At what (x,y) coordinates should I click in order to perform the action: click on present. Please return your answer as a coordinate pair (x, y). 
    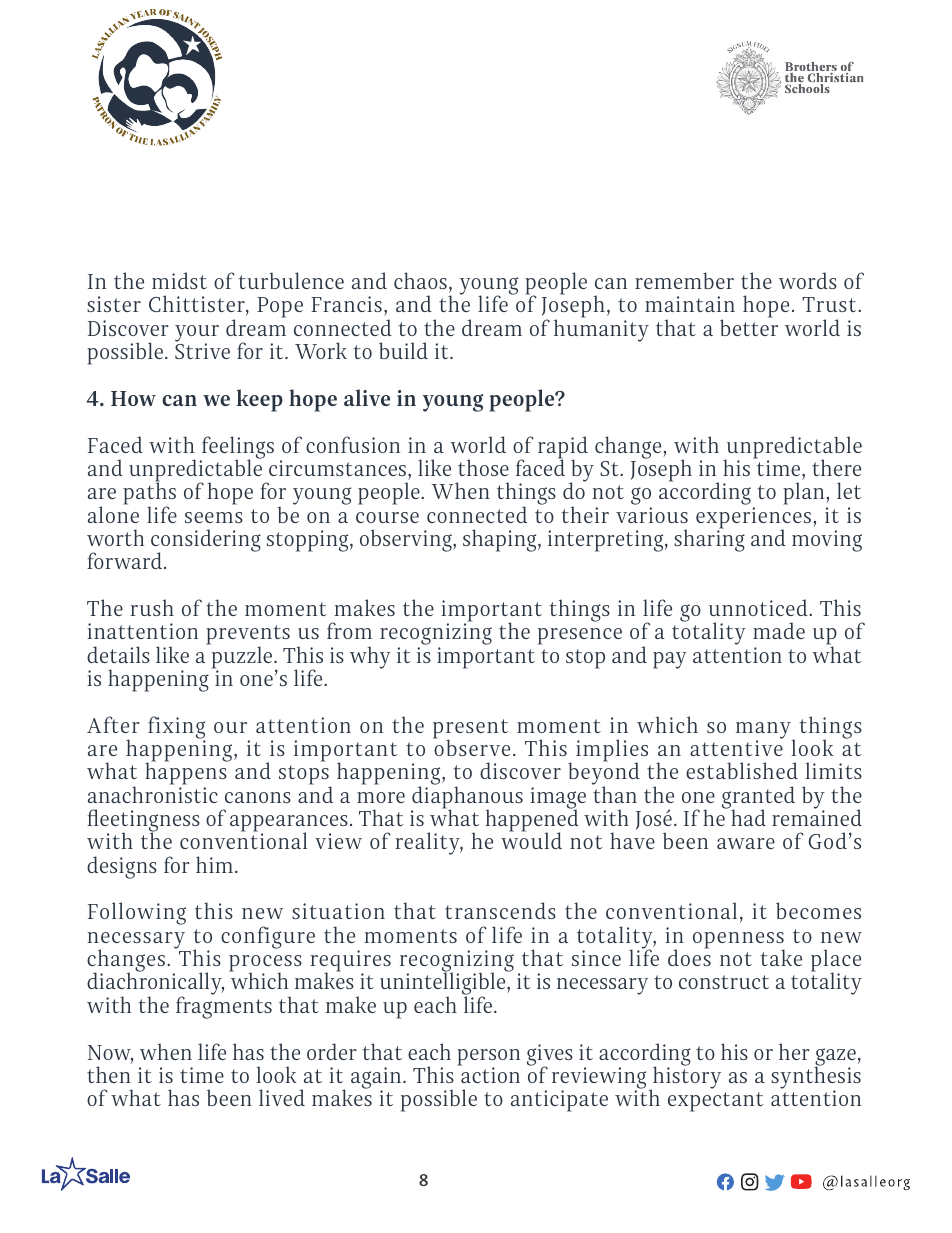
    Looking at the image, I should click on (470, 730).
